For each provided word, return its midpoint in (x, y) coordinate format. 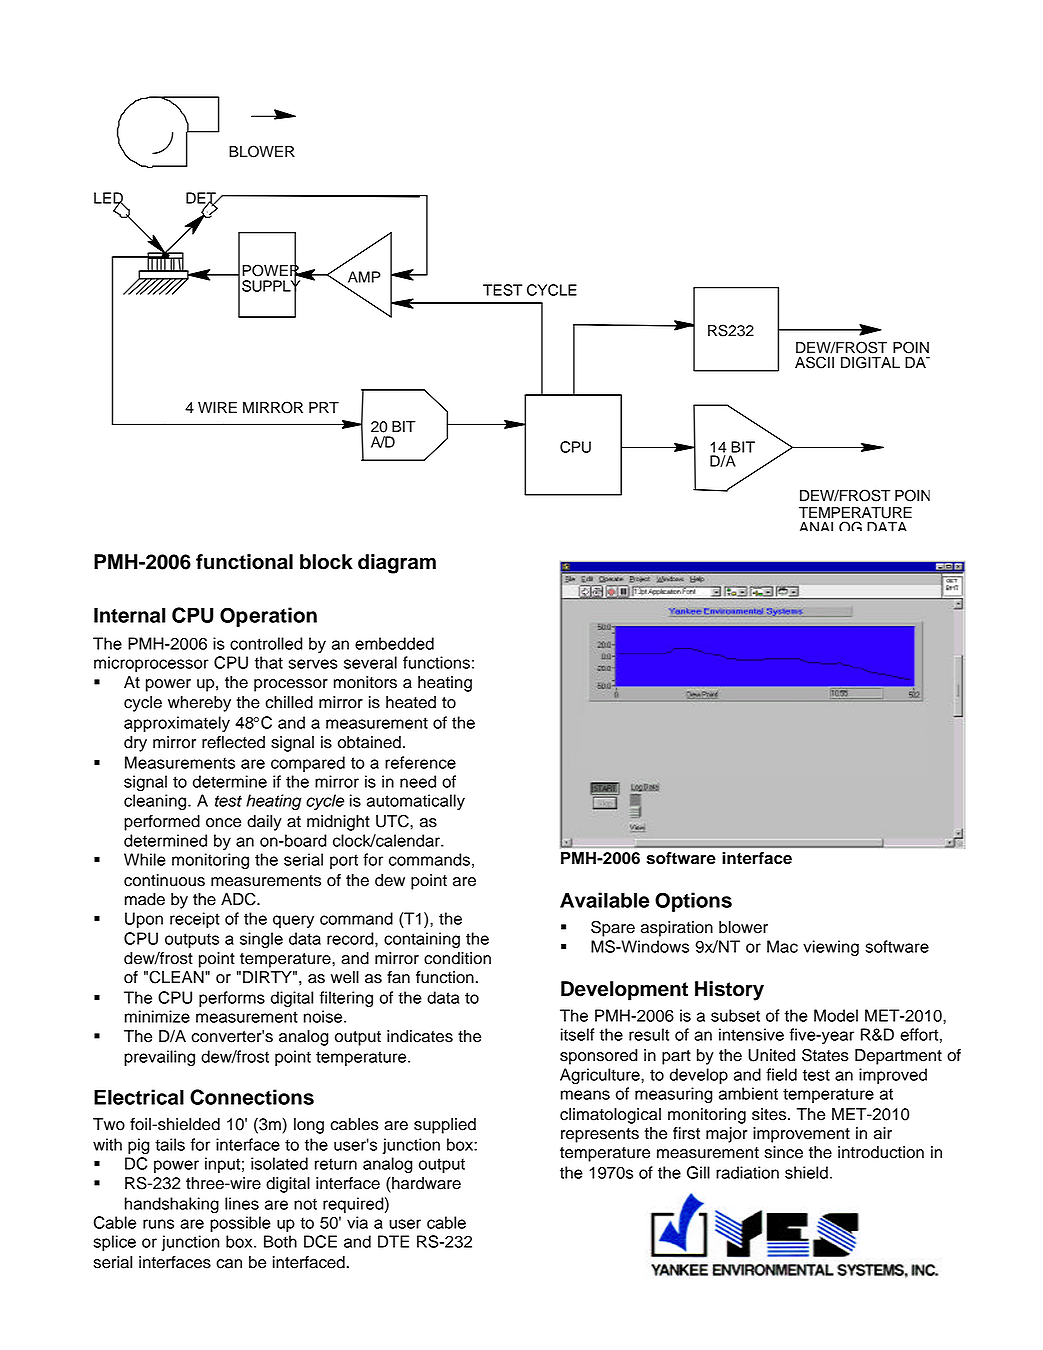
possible (240, 1224)
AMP (364, 277)
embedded (394, 643)
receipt (195, 920)
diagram (397, 564)
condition (457, 958)
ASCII (814, 362)
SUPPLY (271, 286)
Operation (268, 617)
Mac (782, 946)
